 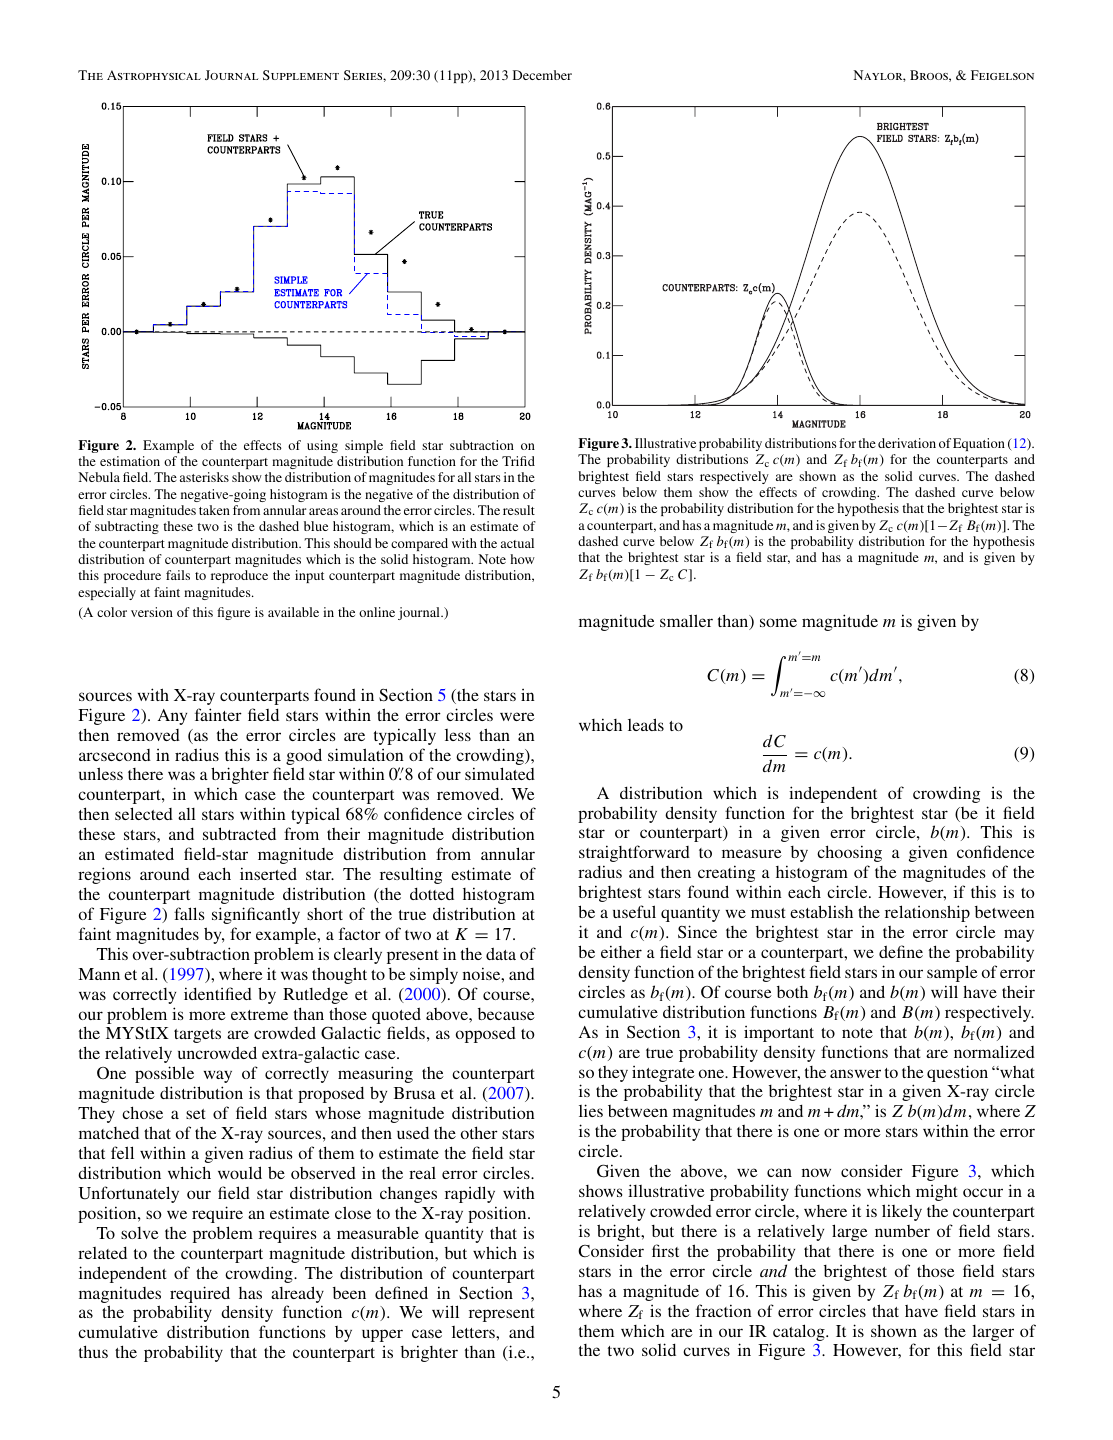 I want to click on Trifid, so click(x=518, y=461).
